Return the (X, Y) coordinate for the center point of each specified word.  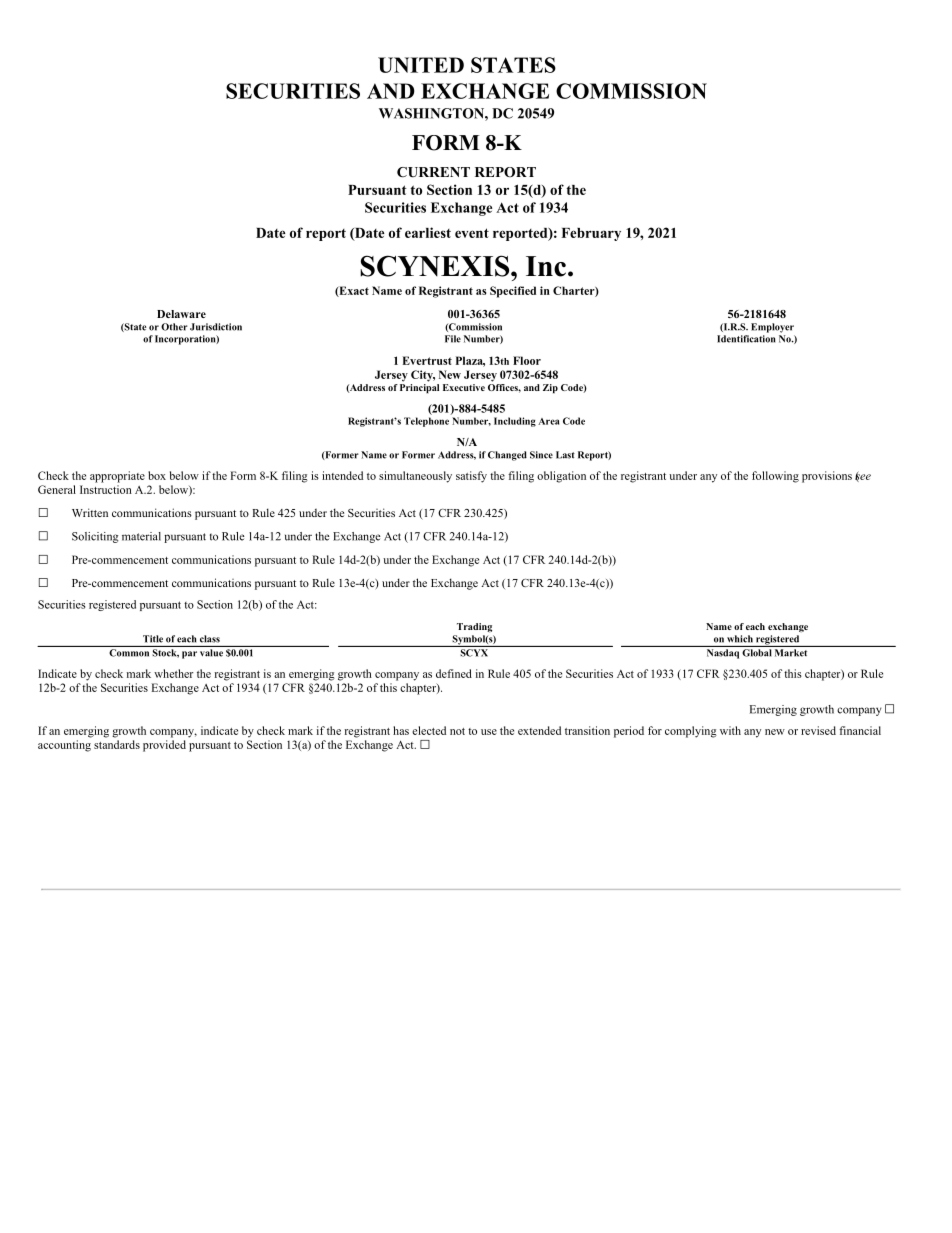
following (775, 477)
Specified (513, 292)
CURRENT (433, 172)
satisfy (471, 477)
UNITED (421, 65)
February (591, 234)
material (141, 536)
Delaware (181, 314)
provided (164, 746)
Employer (772, 328)
